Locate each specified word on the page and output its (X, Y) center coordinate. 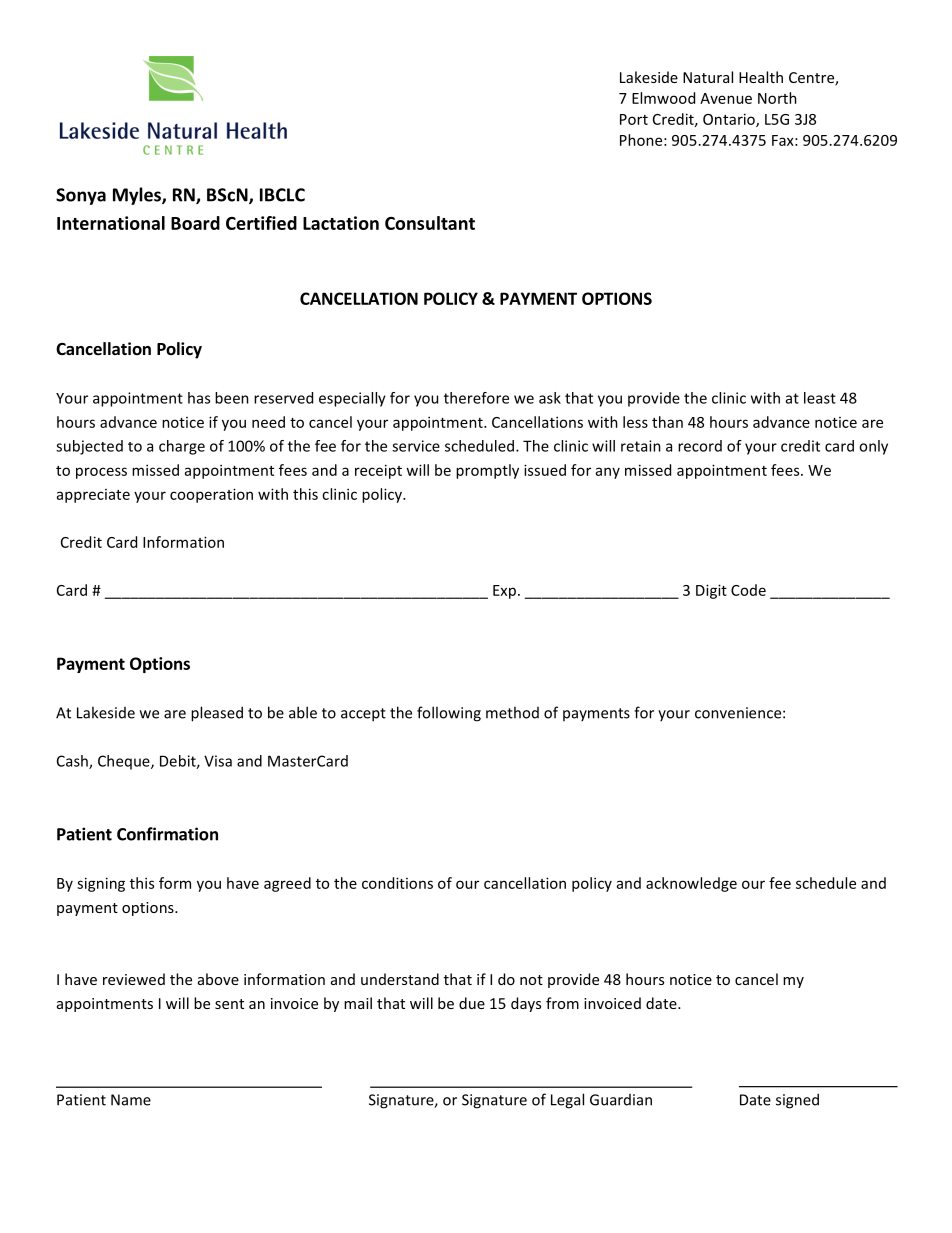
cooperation (211, 495)
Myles (138, 196)
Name (131, 1100)
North (777, 98)
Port (634, 119)
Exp (504, 592)
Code (748, 590)
